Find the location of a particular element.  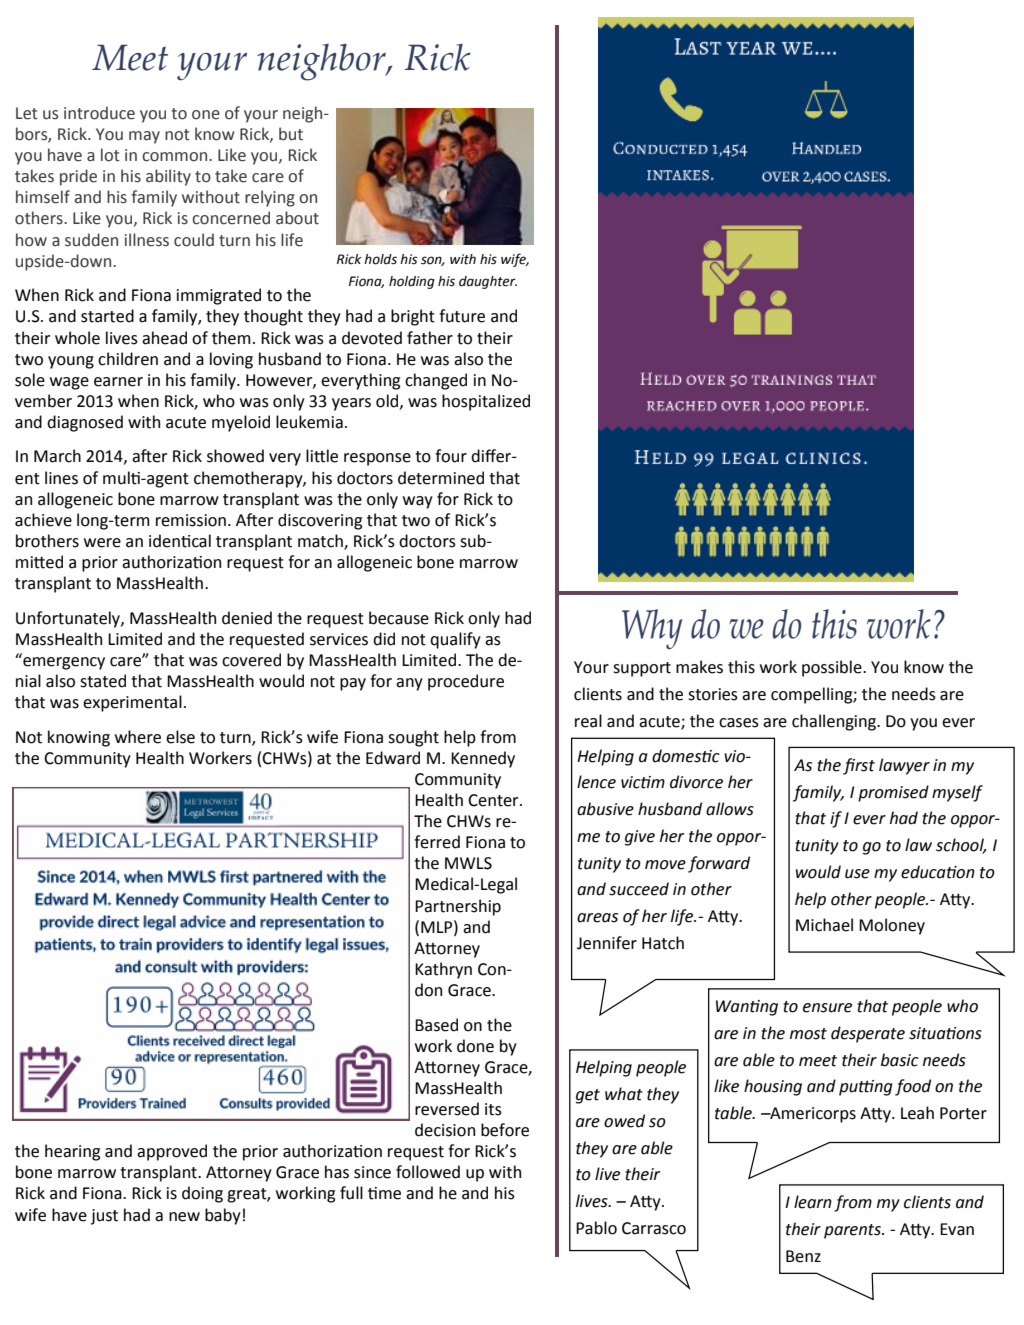

daughter is located at coordinates (488, 282).
